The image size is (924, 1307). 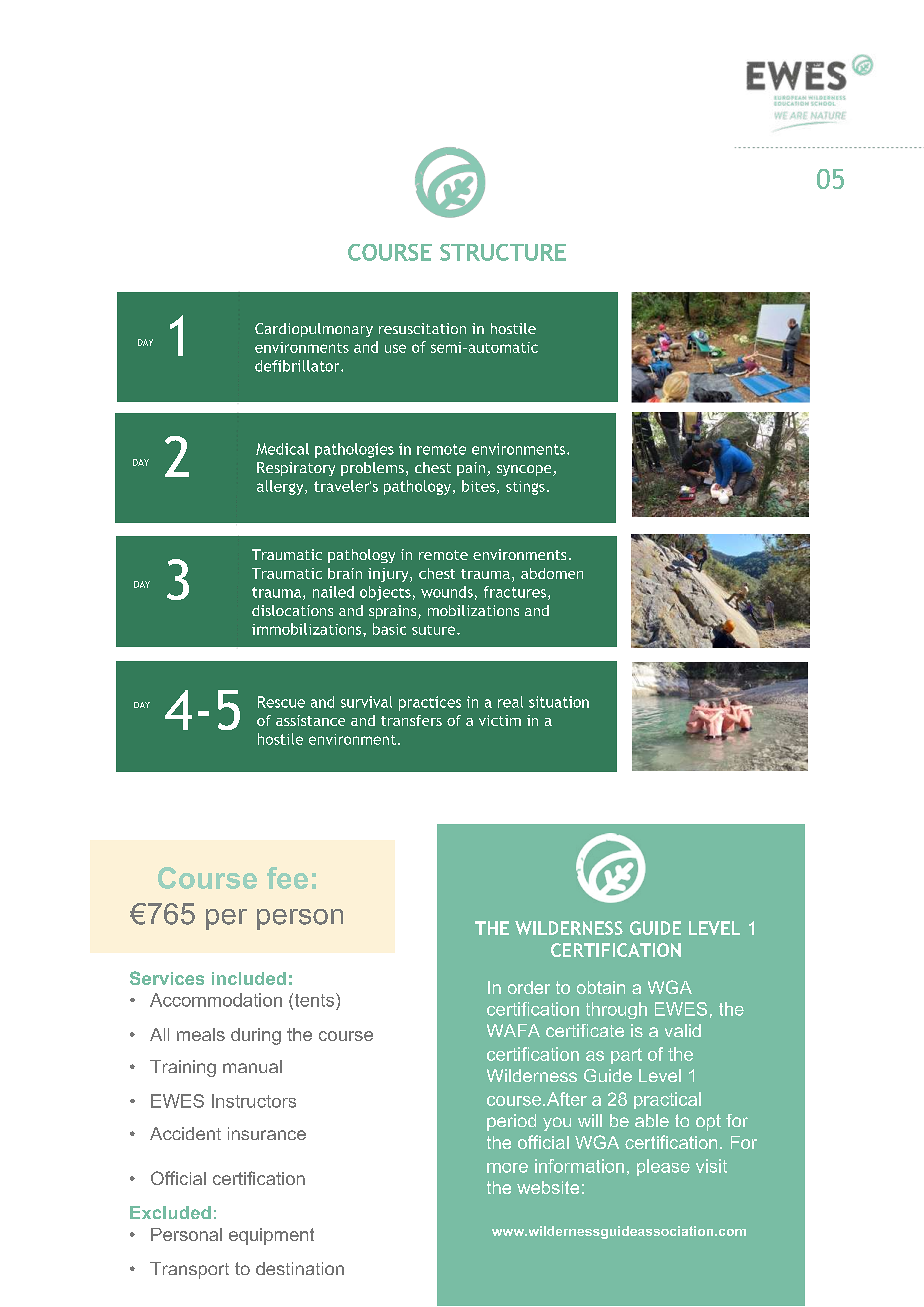 What do you see at coordinates (503, 252) in the page?
I see `STRUCTURE` at bounding box center [503, 252].
